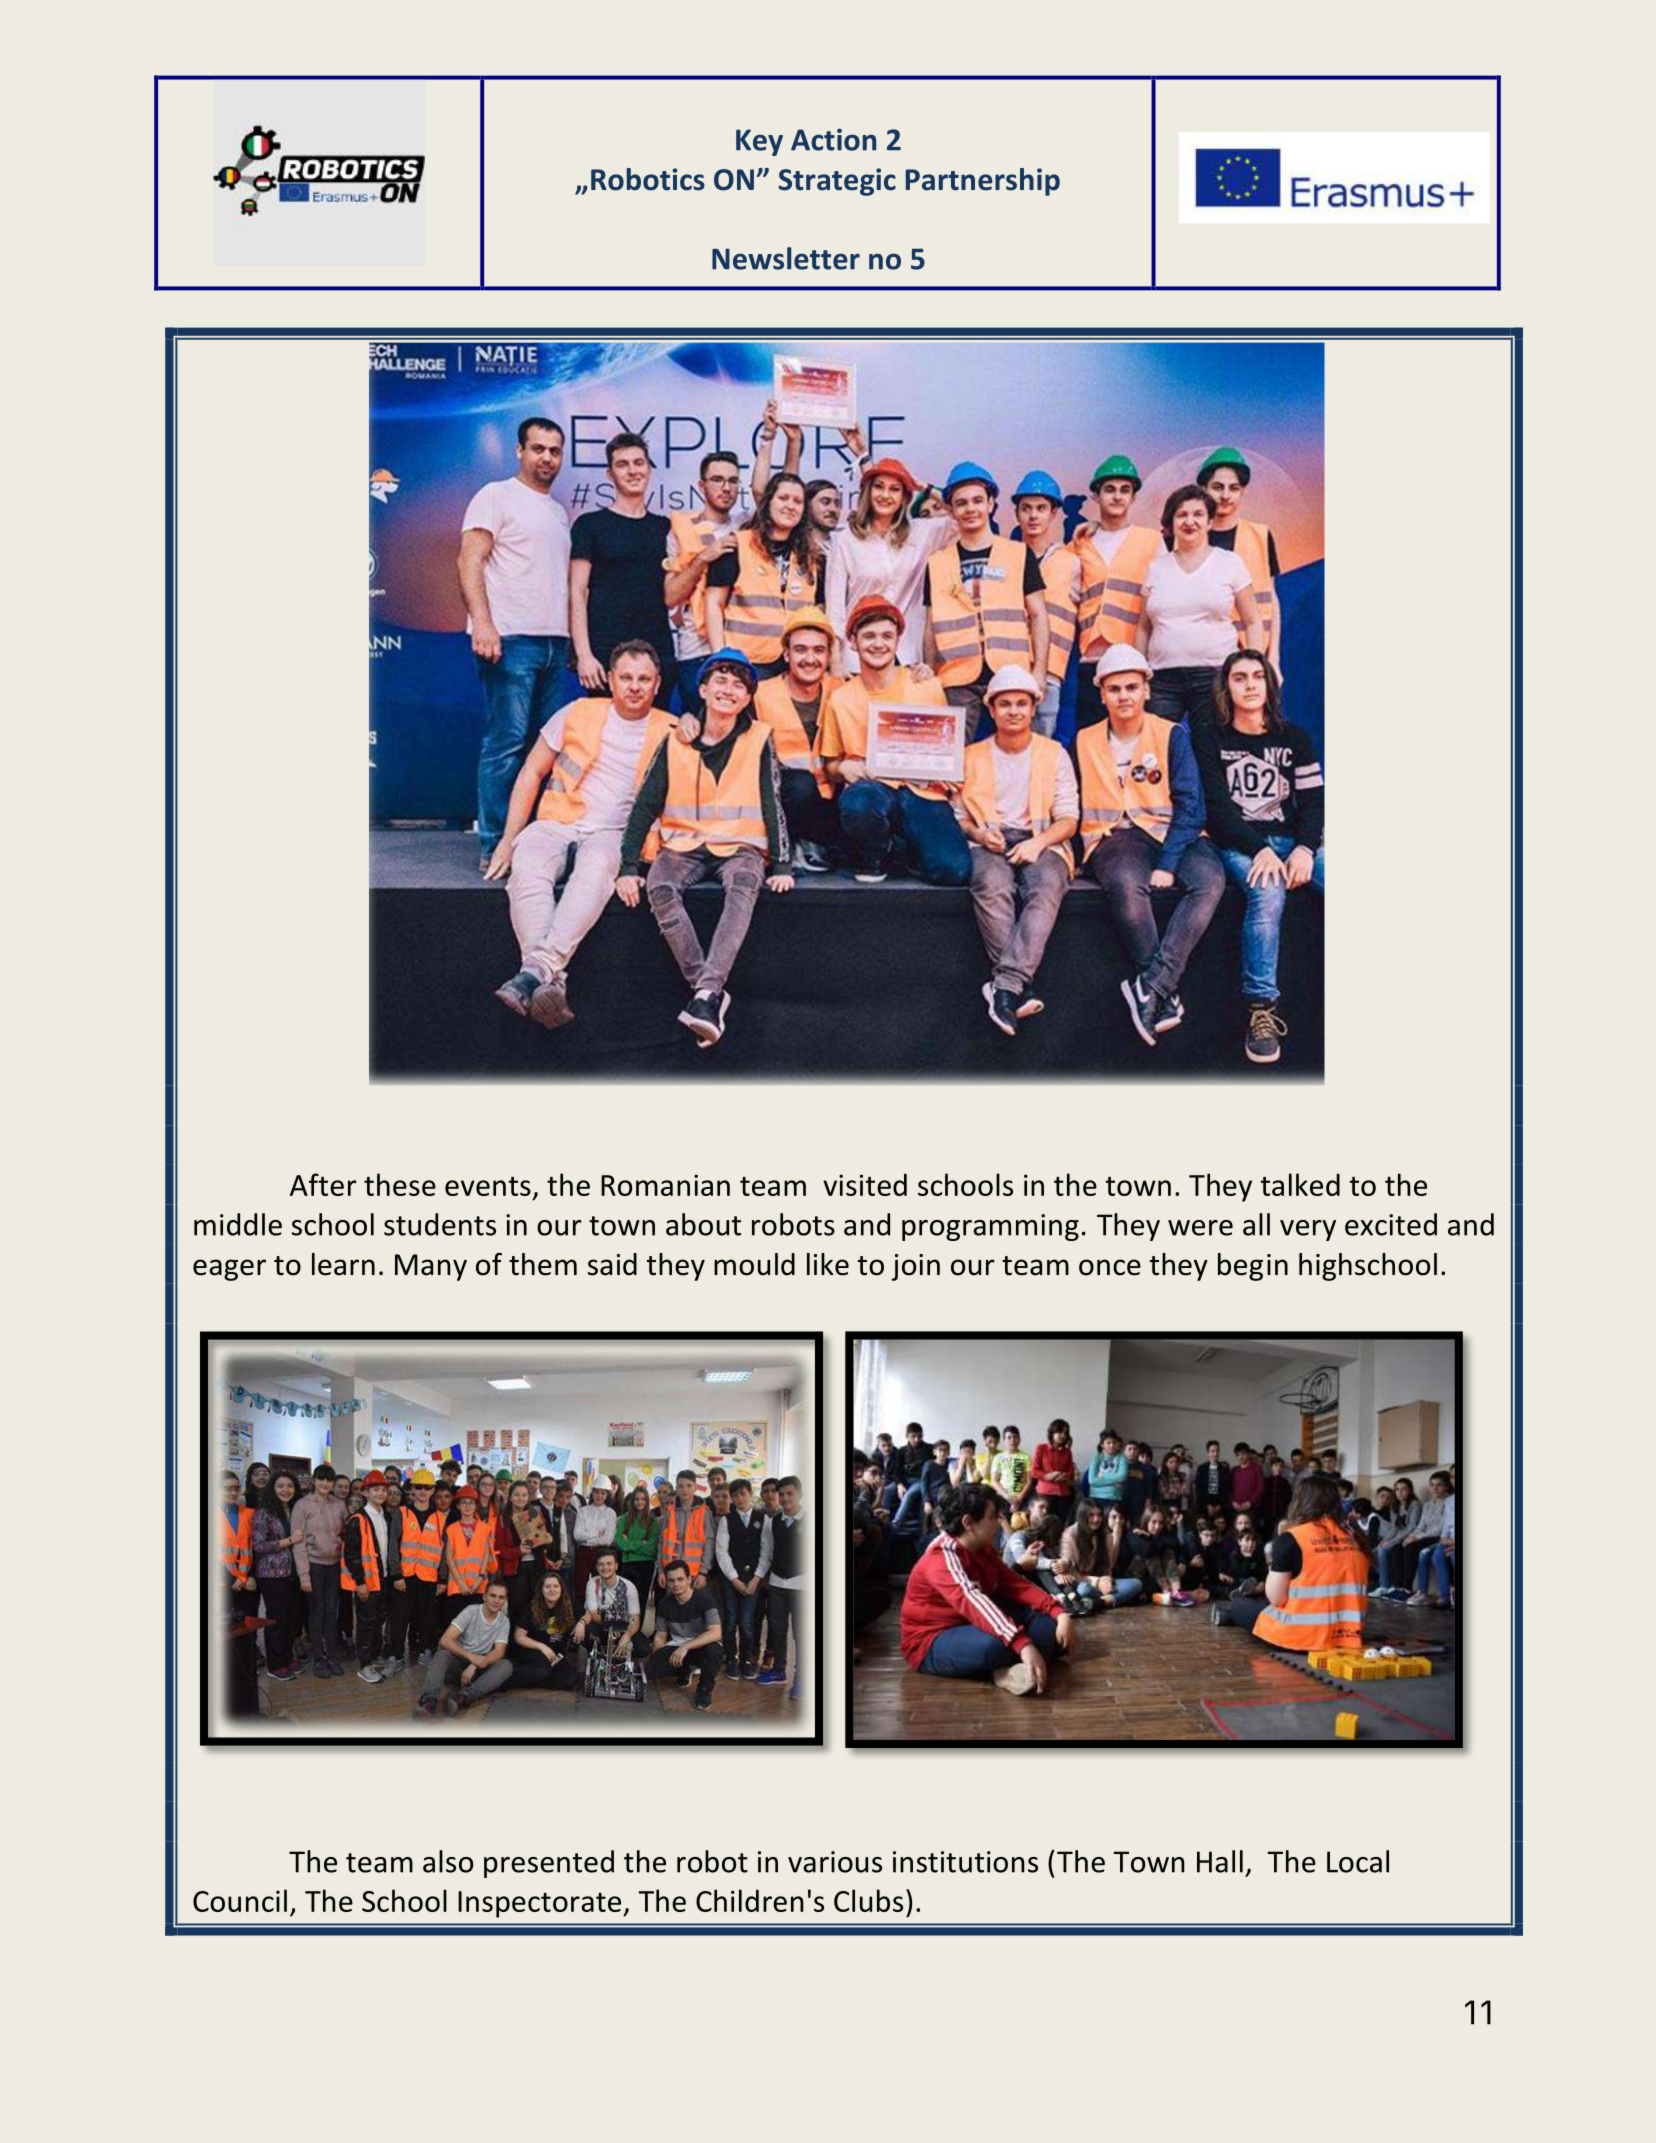  I want to click on visited, so click(865, 1184).
